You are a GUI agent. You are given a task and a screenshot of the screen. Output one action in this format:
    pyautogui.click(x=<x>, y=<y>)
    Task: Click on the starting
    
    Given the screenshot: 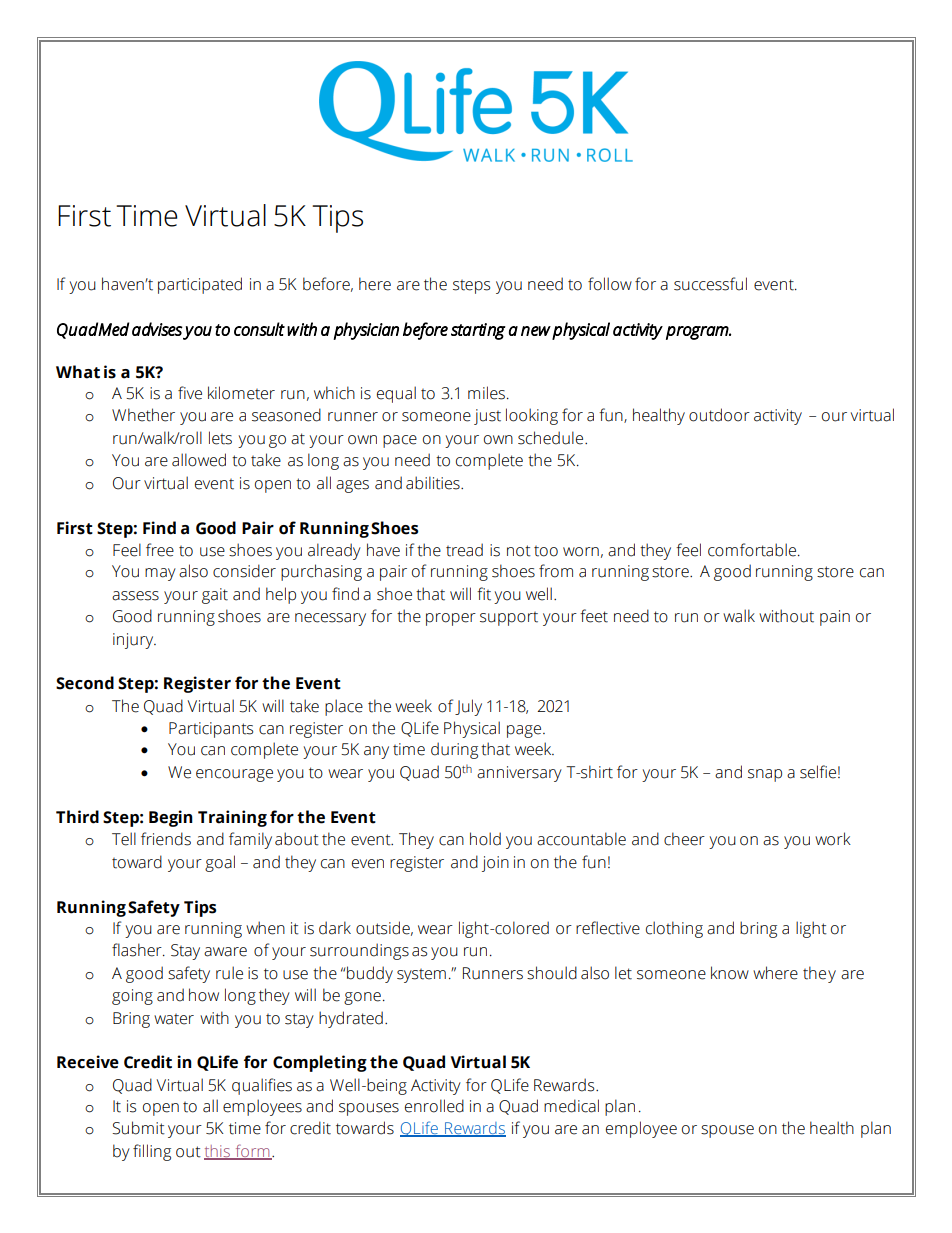 What is the action you would take?
    pyautogui.click(x=478, y=331)
